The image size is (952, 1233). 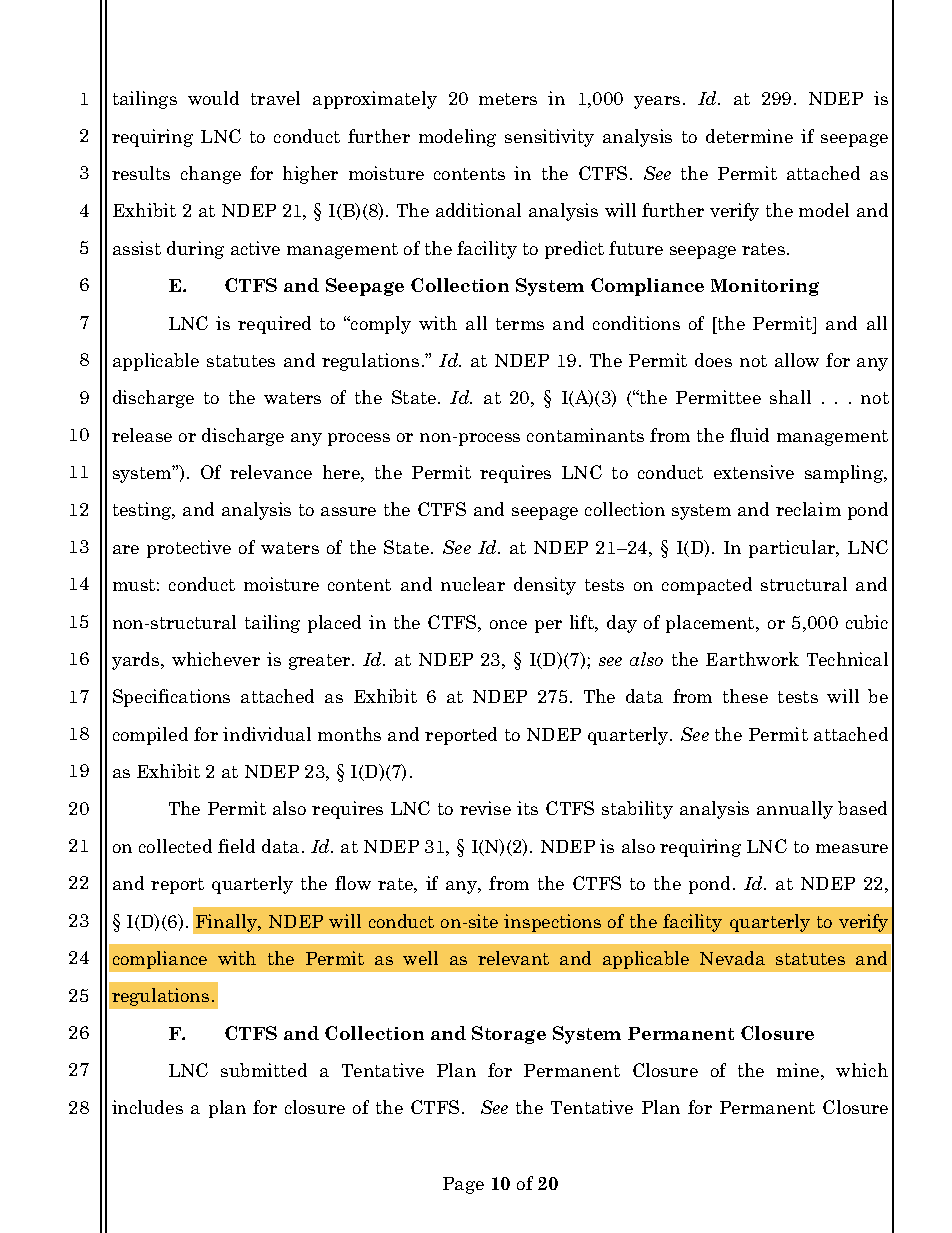 I want to click on submitted, so click(x=264, y=1070).
